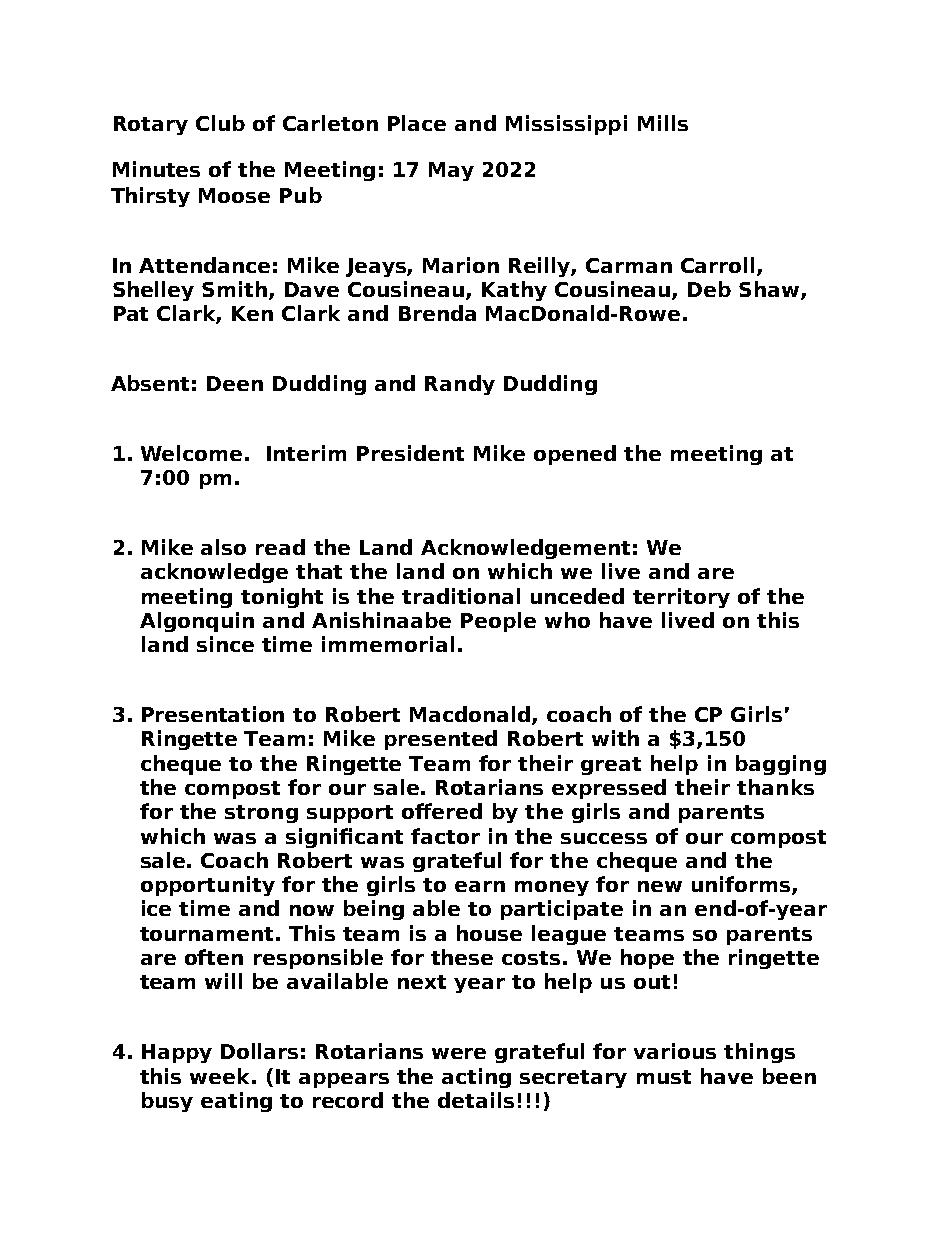  What do you see at coordinates (681, 598) in the screenshot?
I see `territory` at bounding box center [681, 598].
